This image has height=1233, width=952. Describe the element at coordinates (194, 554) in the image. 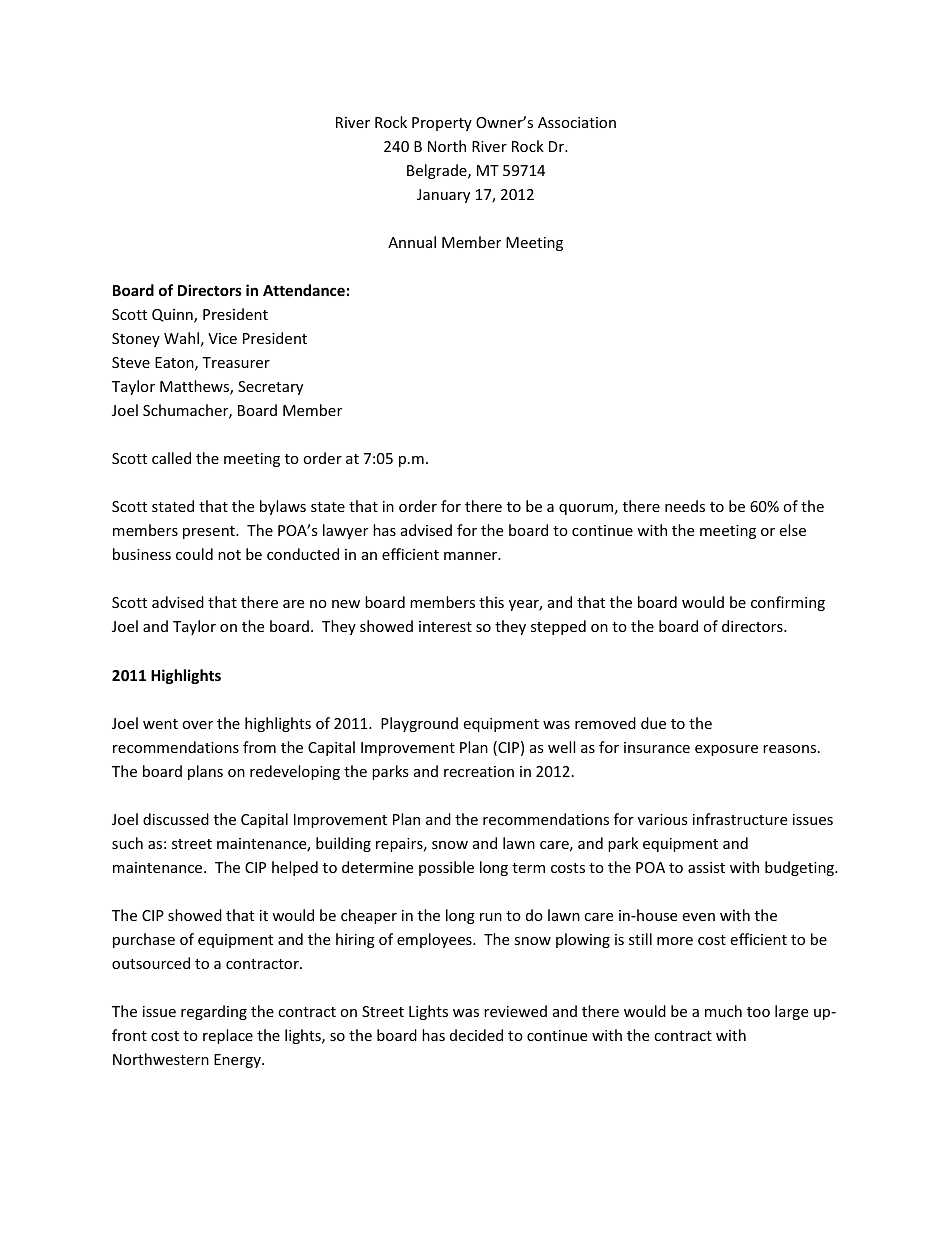

I see `could` at that location.
